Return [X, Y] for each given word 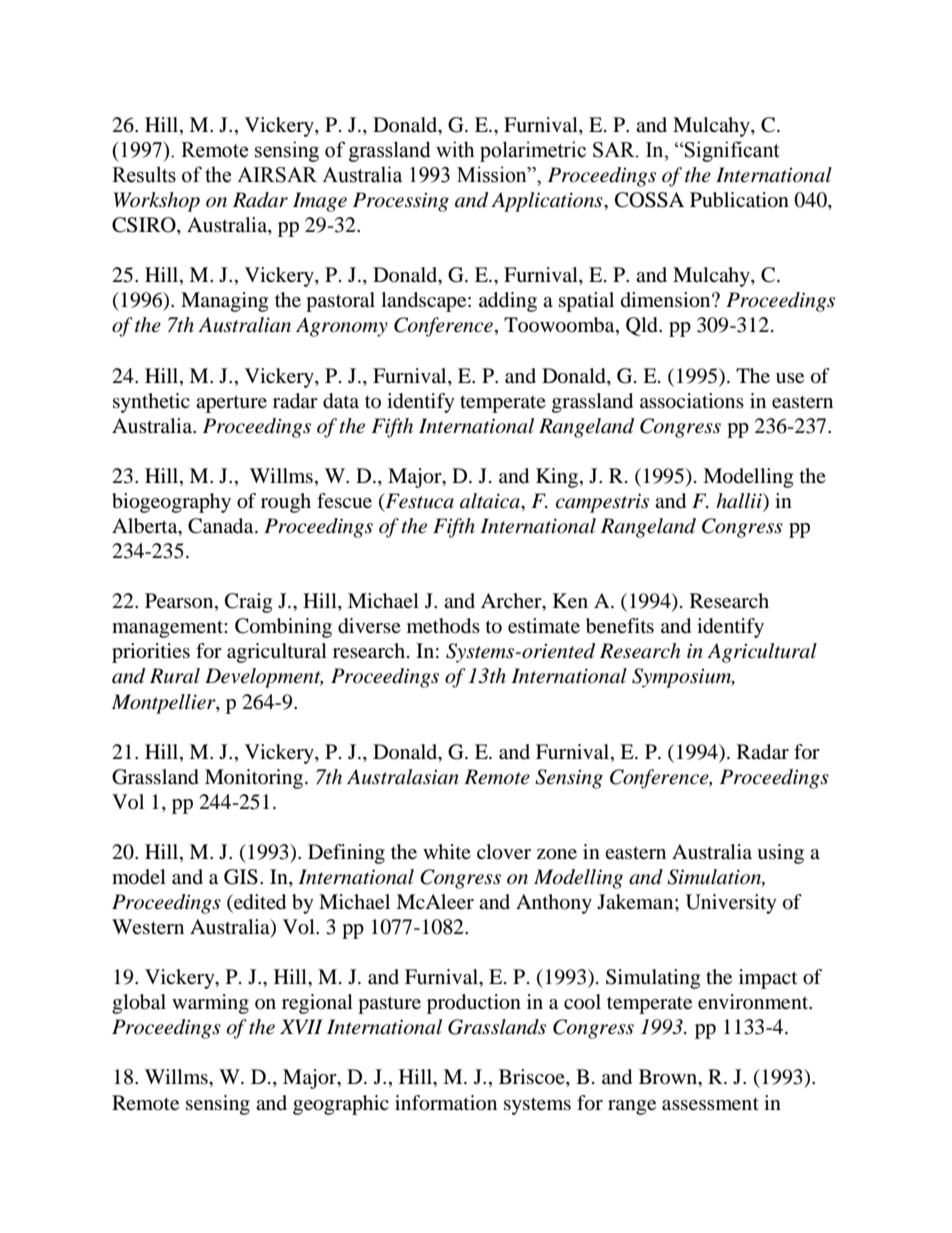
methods [443, 626]
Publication [739, 200]
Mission [493, 174]
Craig [248, 603]
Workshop [157, 202]
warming [210, 1004]
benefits [620, 626]
